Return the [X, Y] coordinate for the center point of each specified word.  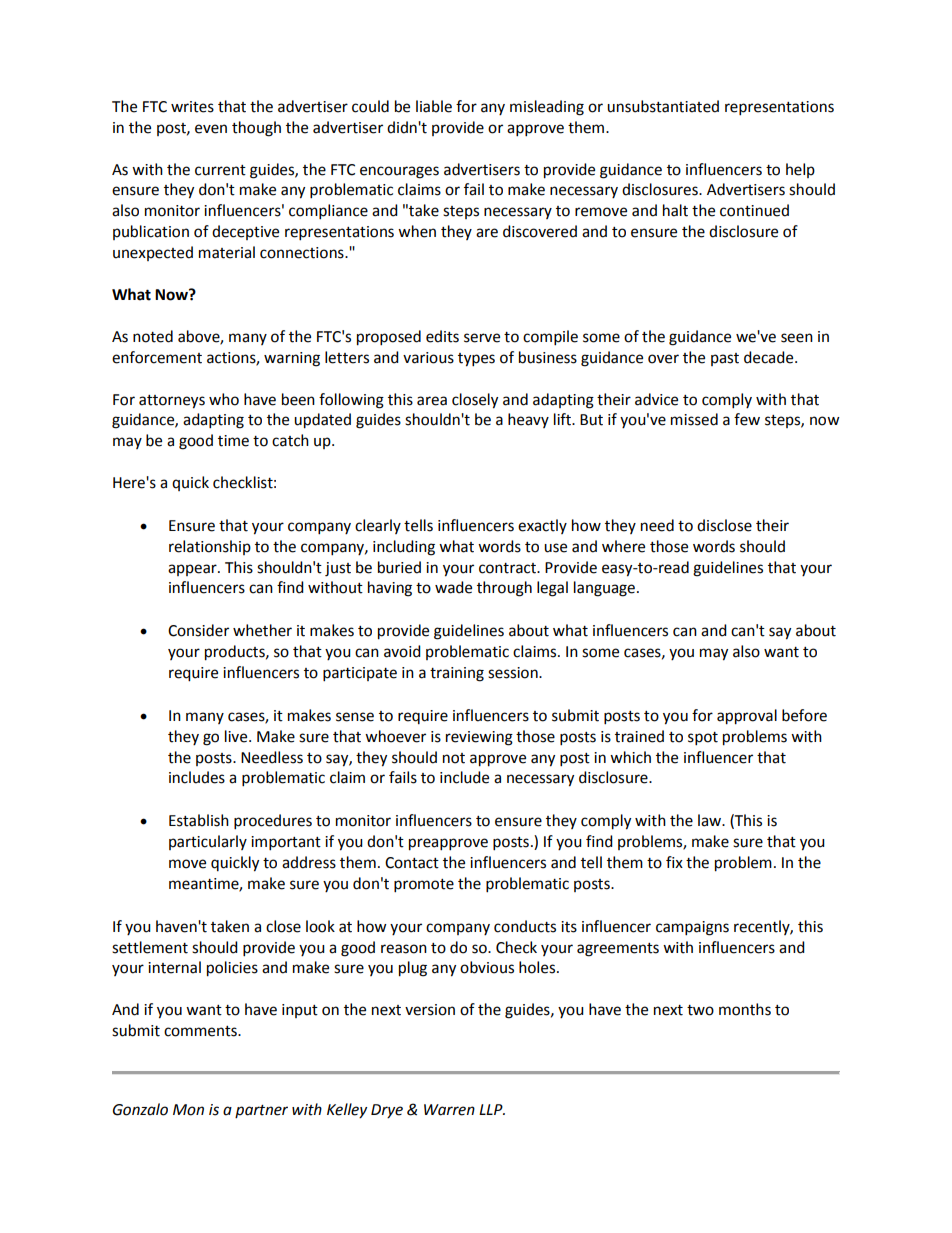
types [476, 360]
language [606, 589]
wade [453, 587]
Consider [198, 630]
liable [434, 106]
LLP [492, 1109]
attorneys [172, 402]
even [211, 129]
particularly [208, 842]
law [711, 820]
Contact [412, 863]
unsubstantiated [663, 106]
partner [261, 1111]
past [725, 359]
